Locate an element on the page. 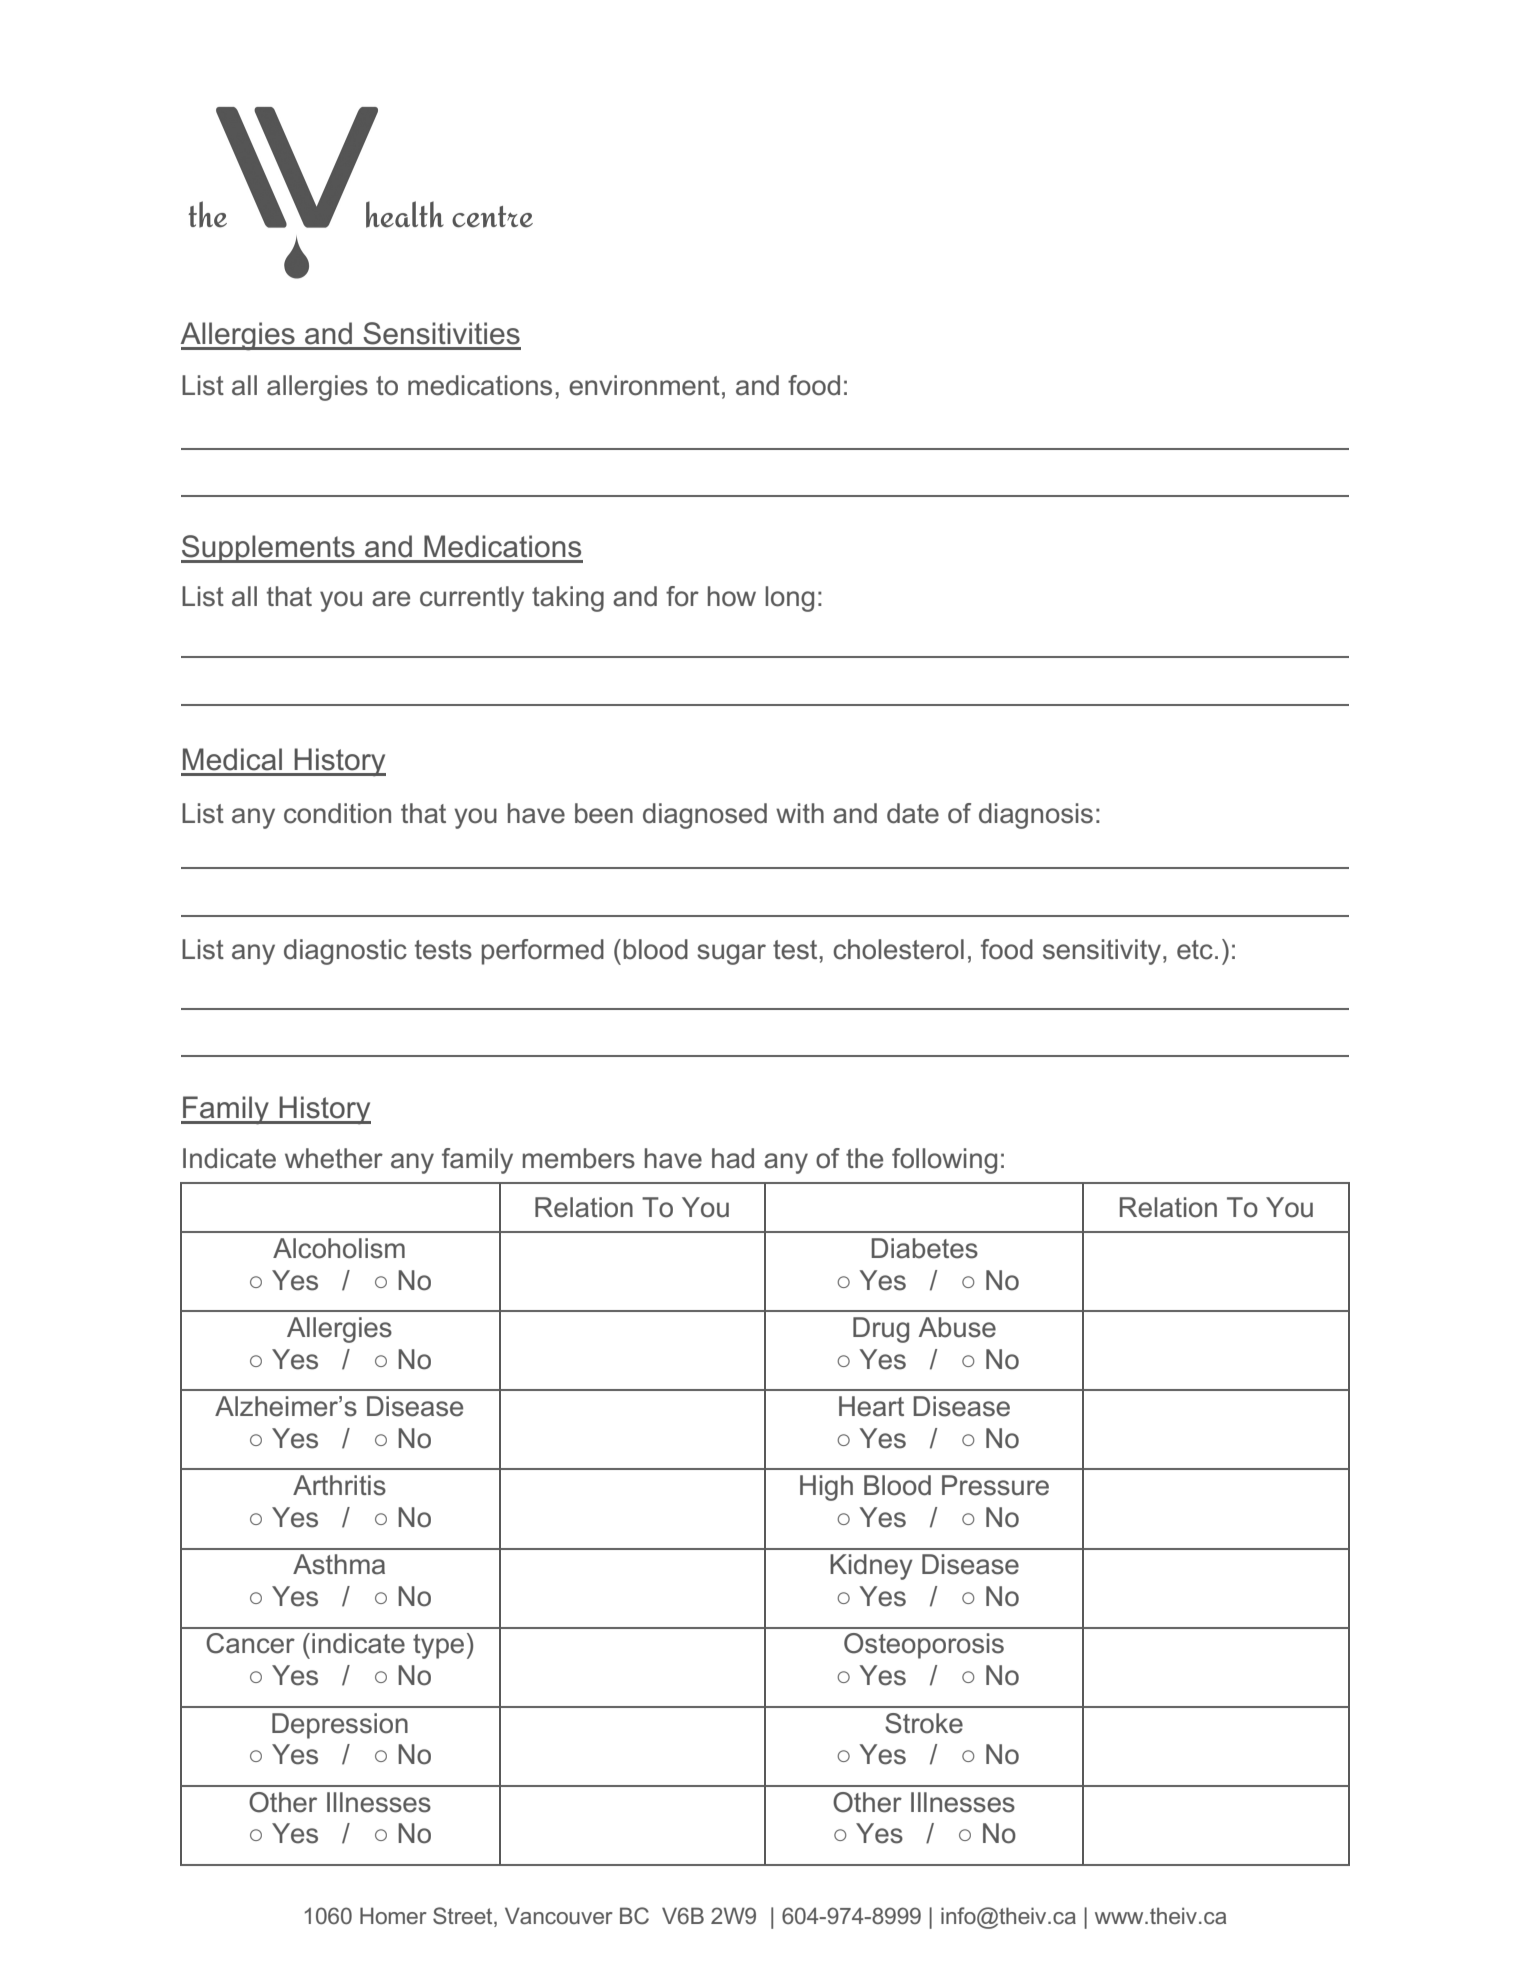 This document has height=1977, width=1528. Homer is located at coordinates (393, 1915).
